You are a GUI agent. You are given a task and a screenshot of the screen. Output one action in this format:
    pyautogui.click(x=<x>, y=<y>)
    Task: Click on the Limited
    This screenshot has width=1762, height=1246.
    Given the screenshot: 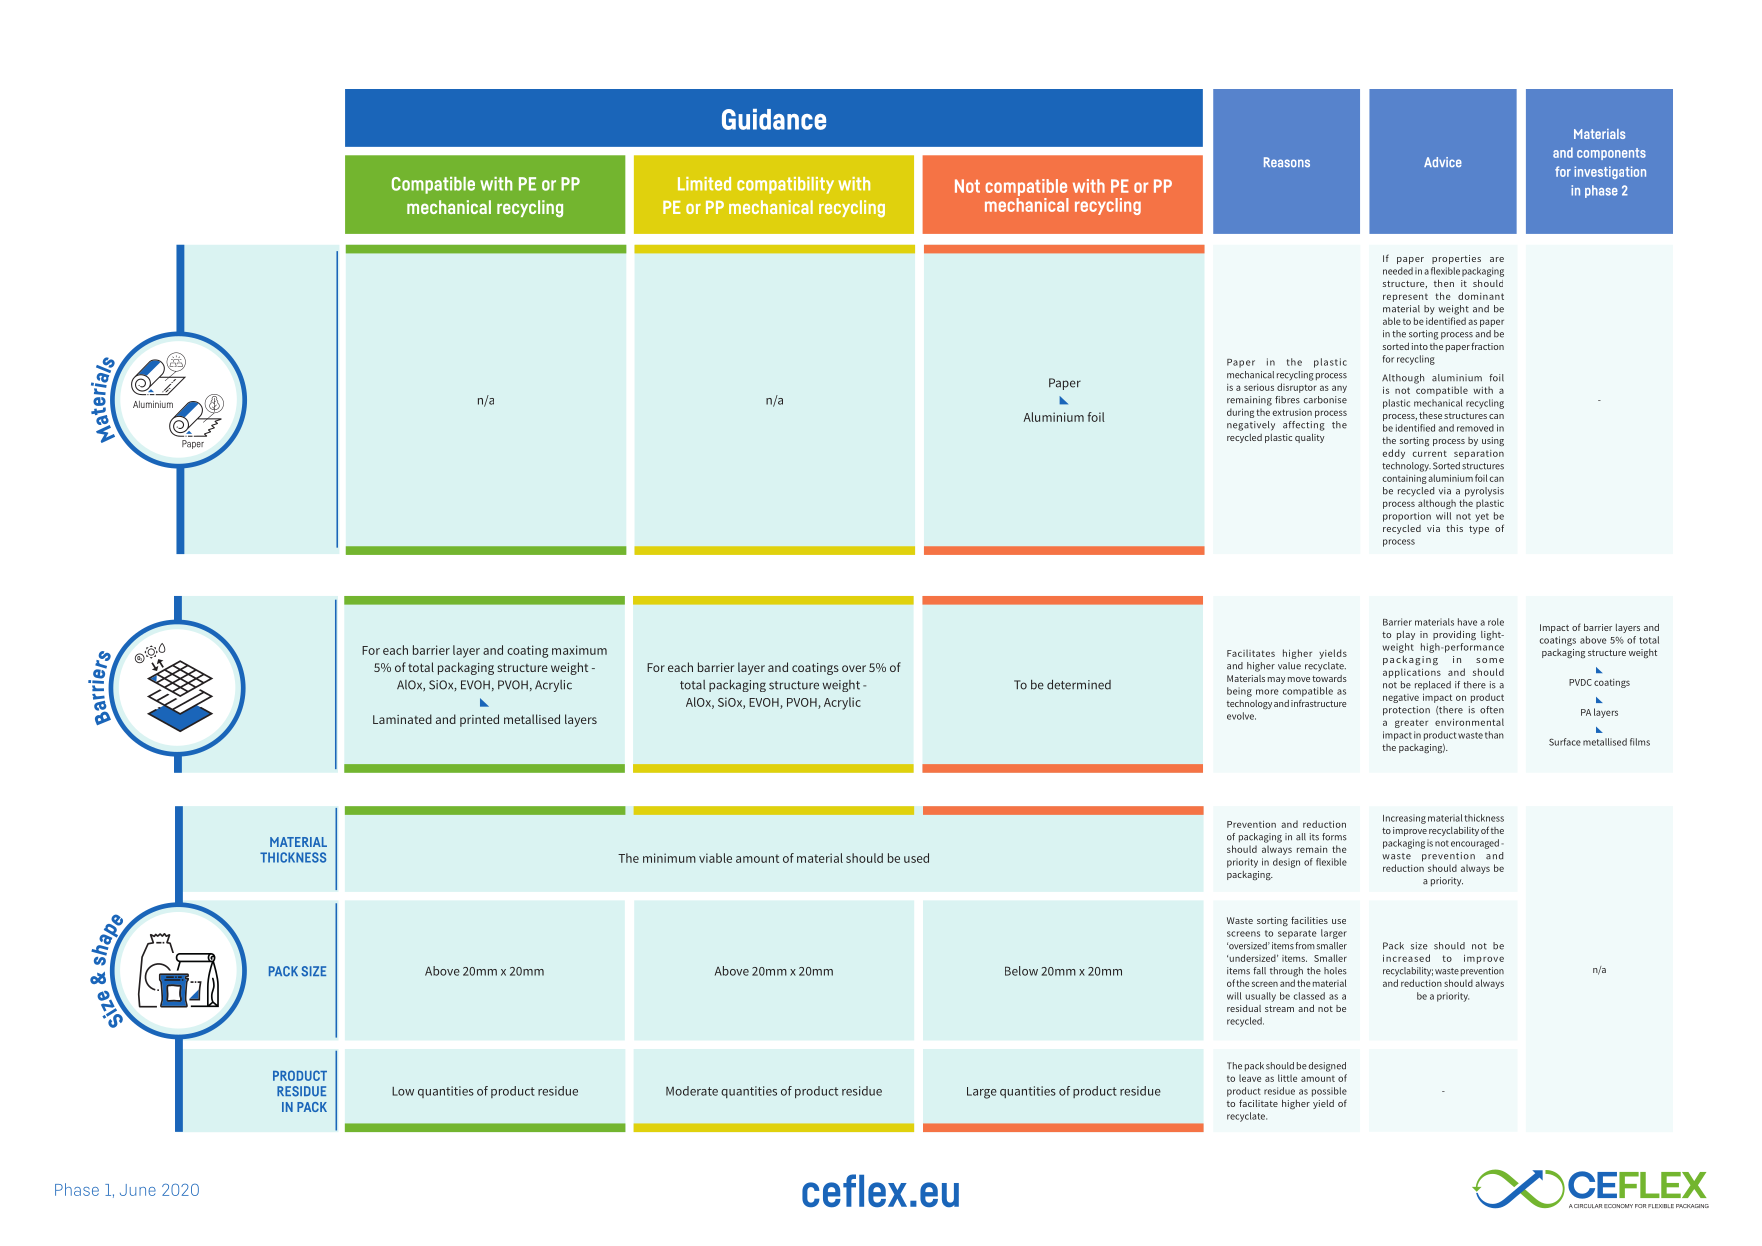 What is the action you would take?
    pyautogui.click(x=704, y=184)
